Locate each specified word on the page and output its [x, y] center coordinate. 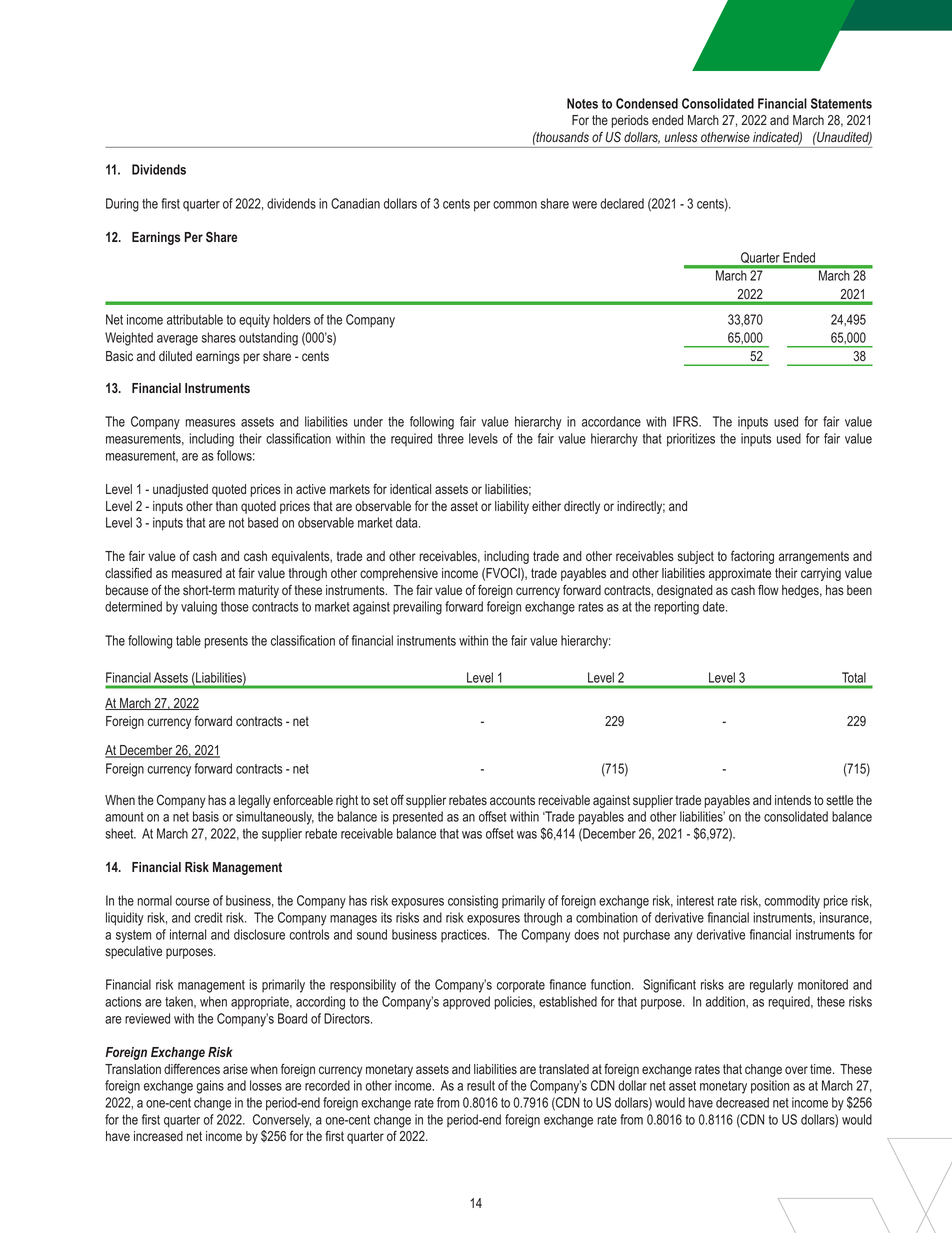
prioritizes [691, 440]
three [451, 438]
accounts [512, 800]
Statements [841, 103]
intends [793, 800]
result [481, 1085]
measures [210, 423]
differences [192, 1069]
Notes [582, 103]
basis [206, 816]
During [122, 205]
